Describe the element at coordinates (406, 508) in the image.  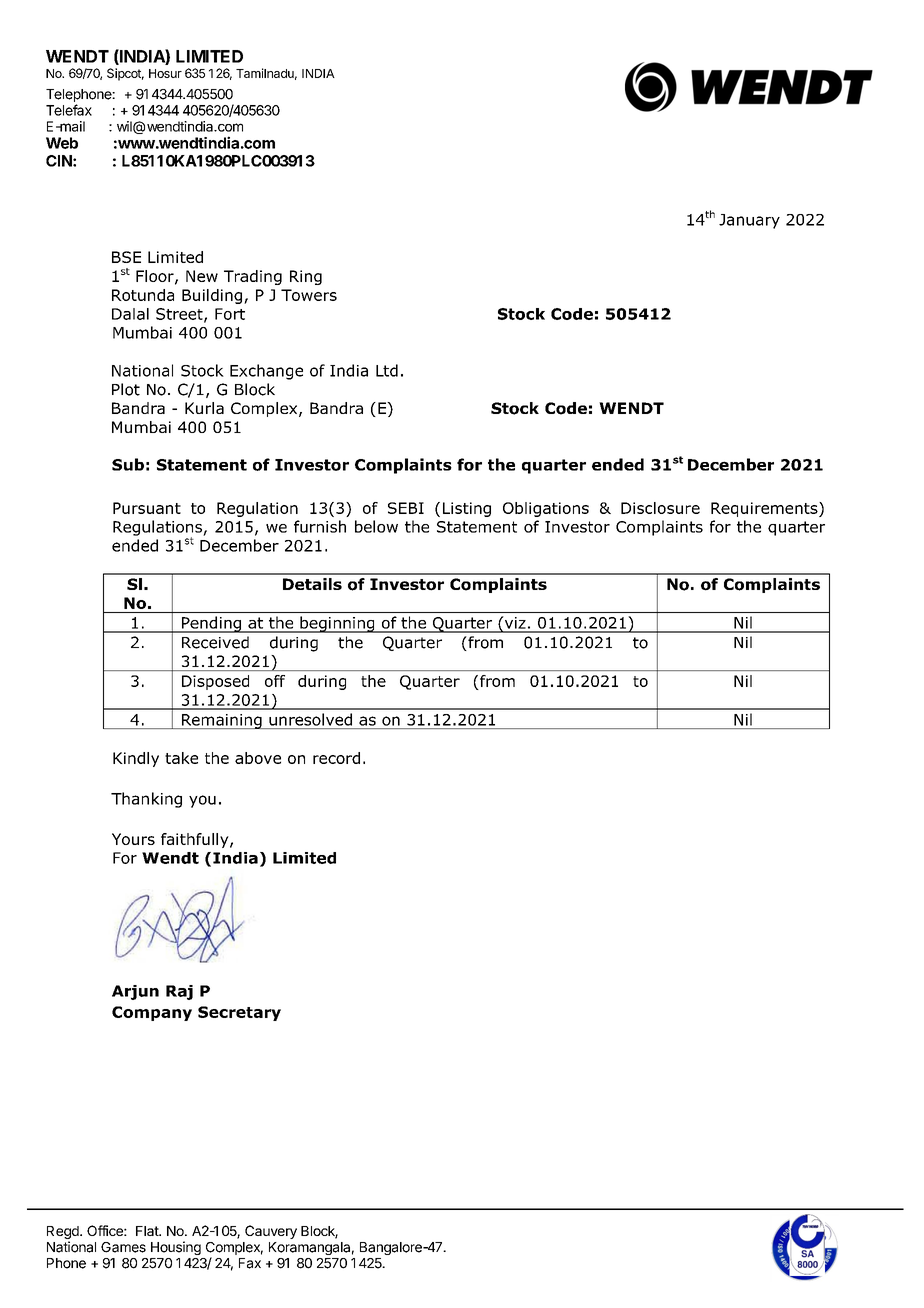
I see `SEBI` at that location.
